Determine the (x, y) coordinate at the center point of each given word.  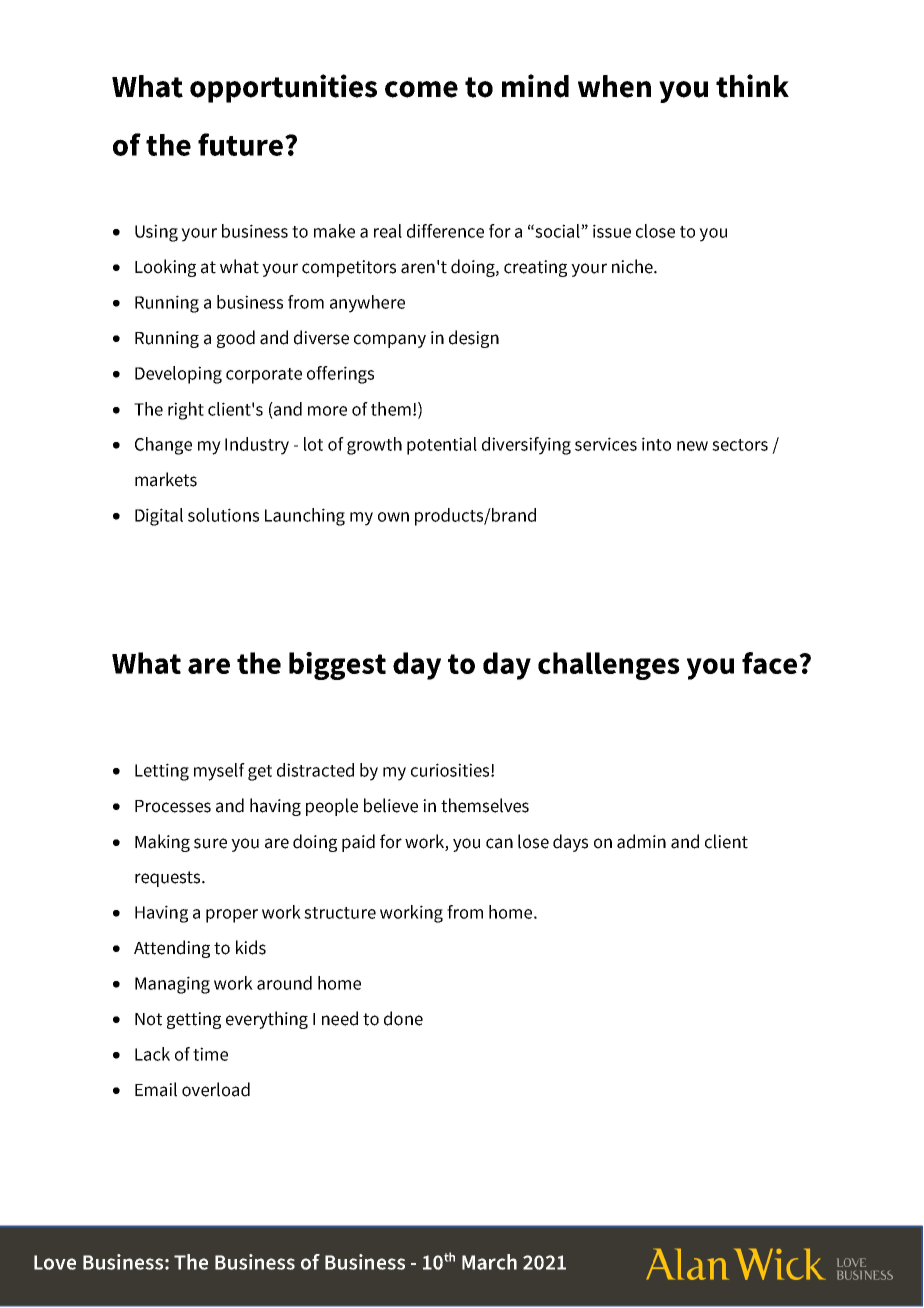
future (240, 144)
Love (55, 1262)
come (421, 89)
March (489, 1262)
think (752, 86)
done (403, 1018)
